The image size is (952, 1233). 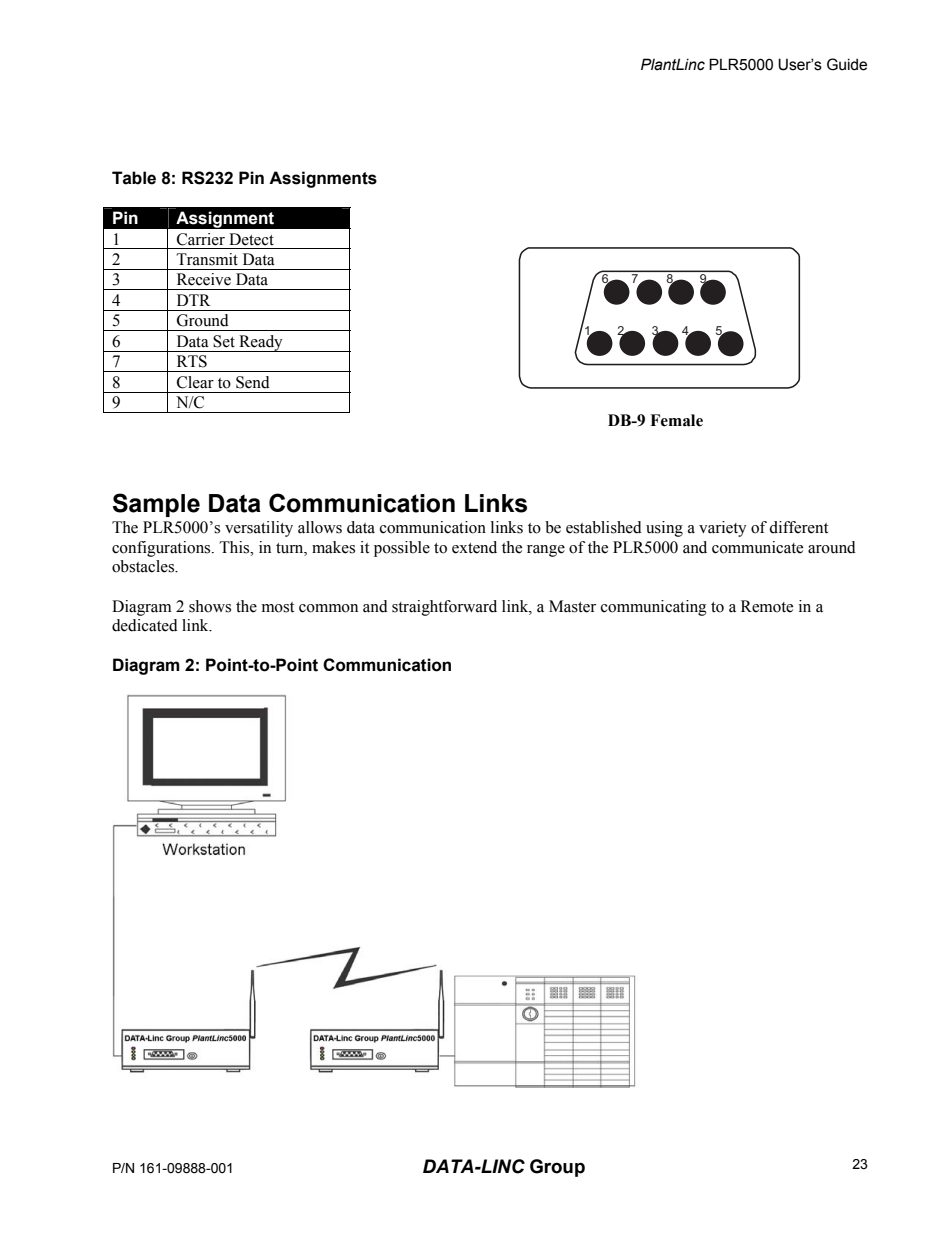 What do you see at coordinates (444, 608) in the screenshot?
I see `straightforward` at bounding box center [444, 608].
